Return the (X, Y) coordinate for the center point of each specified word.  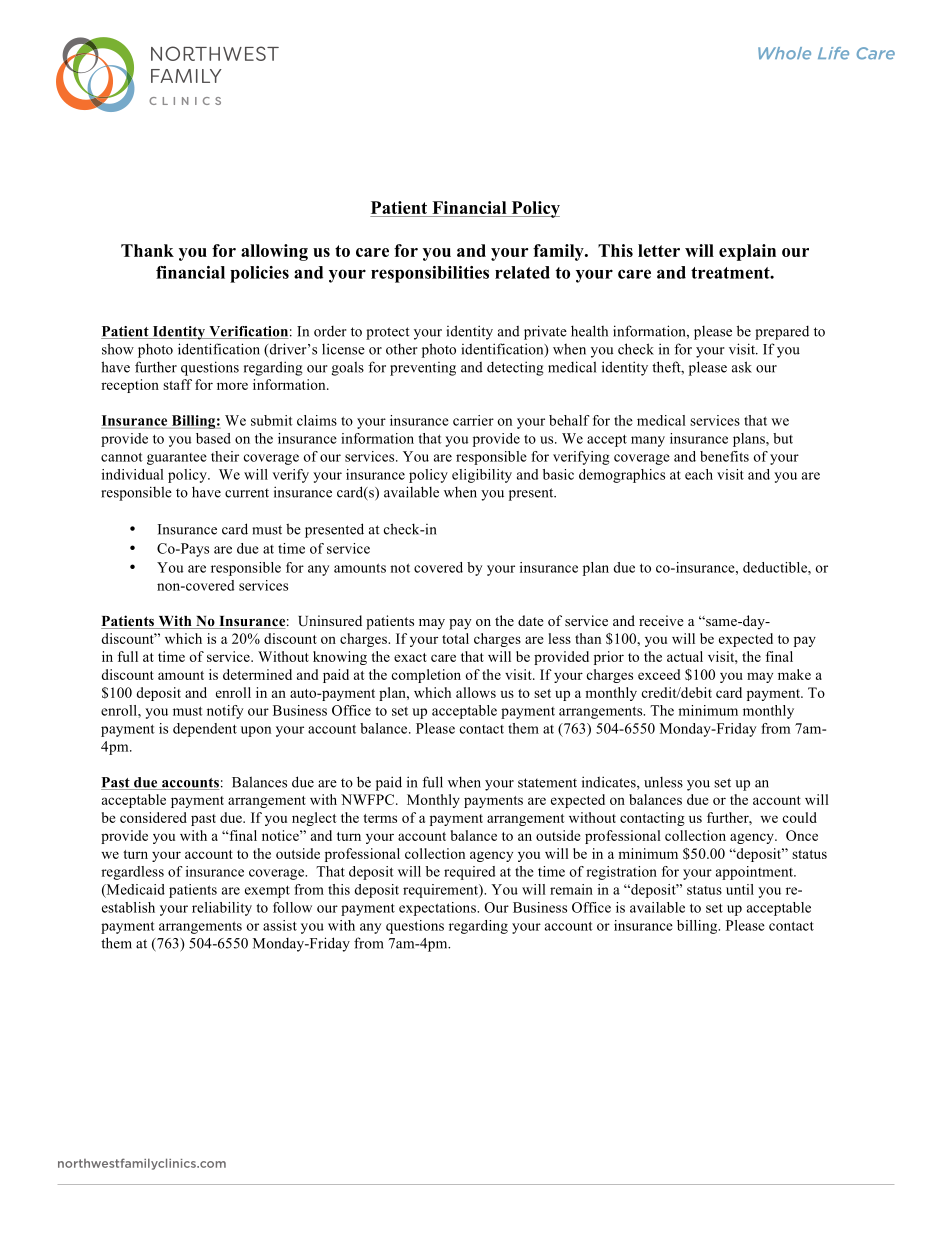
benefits (724, 456)
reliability (222, 909)
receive (661, 620)
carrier (473, 420)
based (213, 438)
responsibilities (430, 274)
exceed (659, 674)
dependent (205, 730)
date (531, 620)
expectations (438, 909)
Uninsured (330, 621)
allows (476, 692)
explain (747, 252)
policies (259, 274)
